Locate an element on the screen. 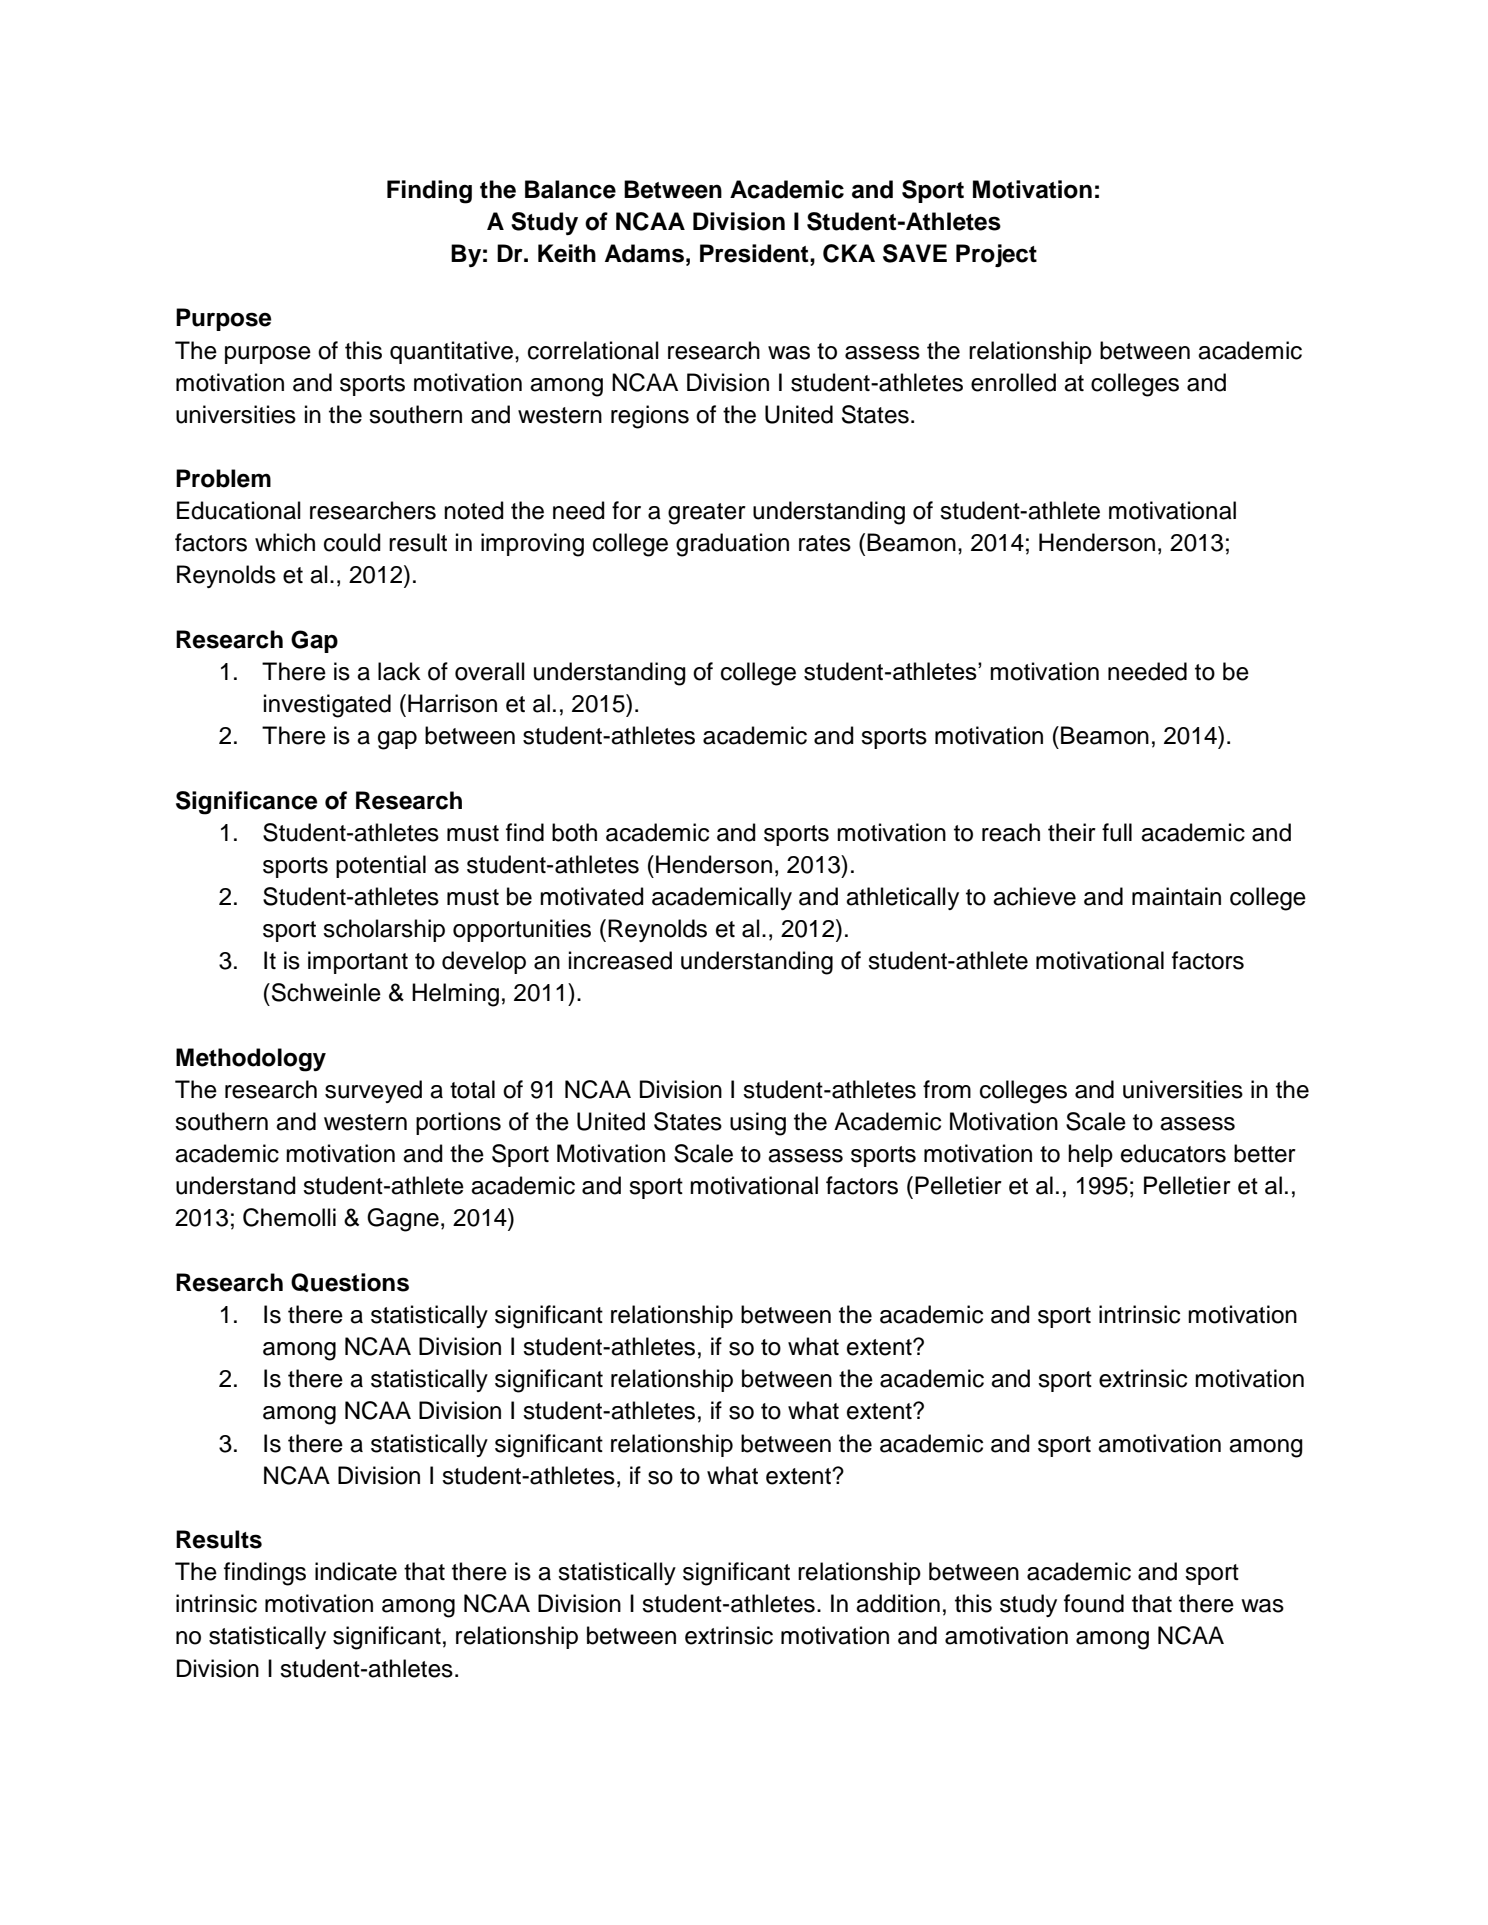 This screenshot has height=1925, width=1488. potential is located at coordinates (381, 866).
